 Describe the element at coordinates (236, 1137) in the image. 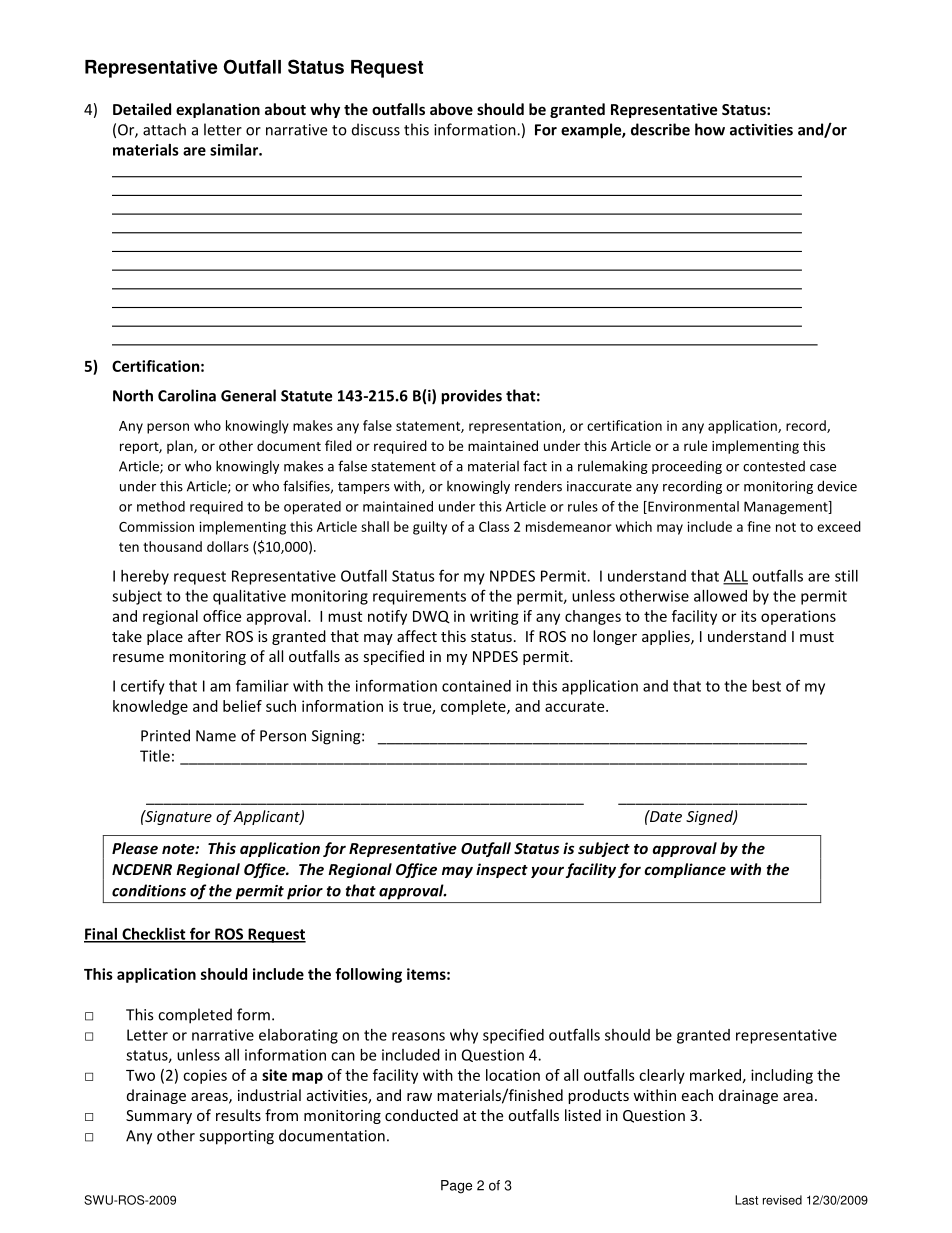

I see `supporting` at that location.
